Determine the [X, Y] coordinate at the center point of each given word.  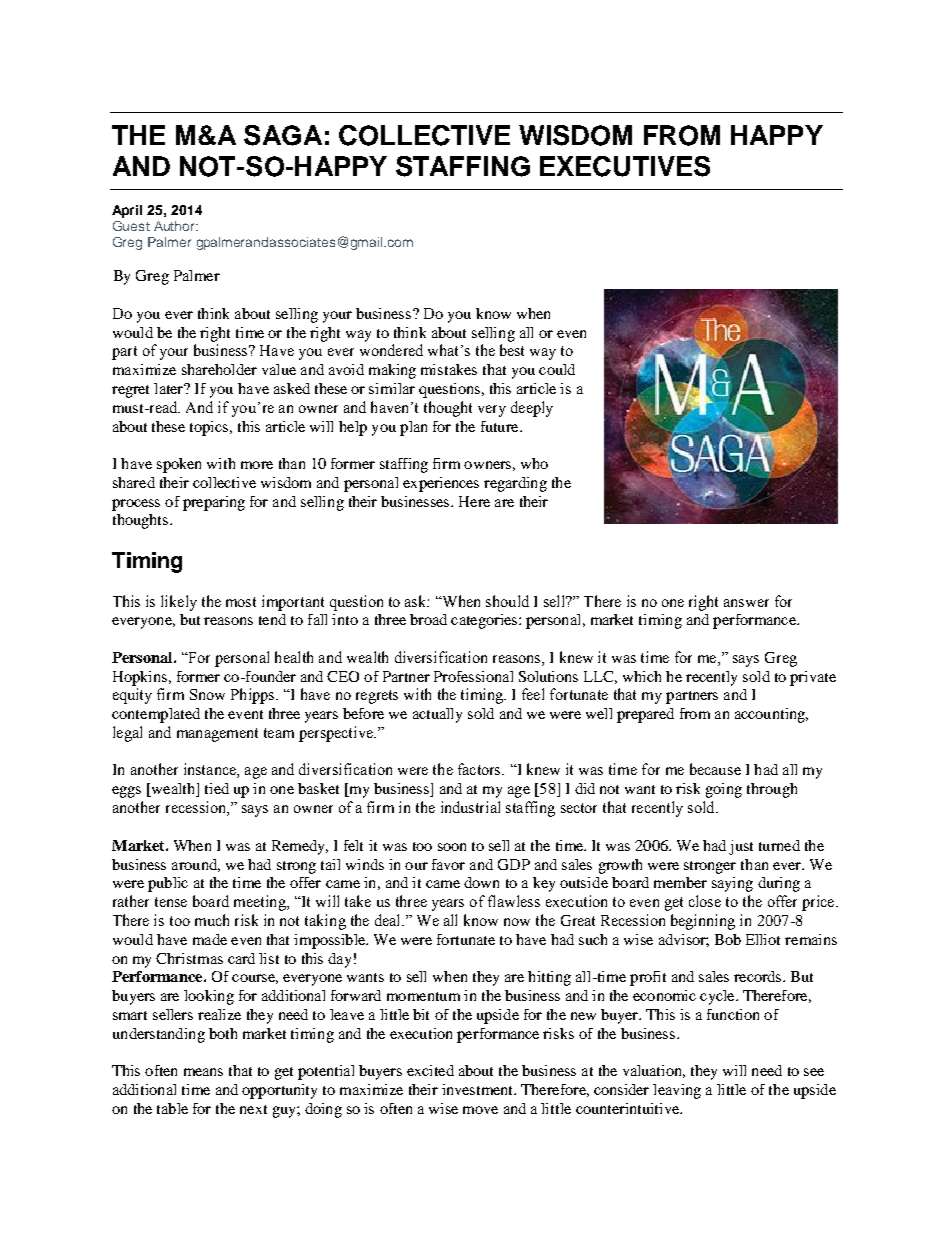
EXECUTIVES [625, 166]
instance [211, 770]
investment [479, 1089]
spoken [179, 465]
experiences [441, 484]
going [724, 790]
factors [480, 769]
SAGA [283, 135]
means [203, 1072]
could [557, 369]
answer [746, 603]
